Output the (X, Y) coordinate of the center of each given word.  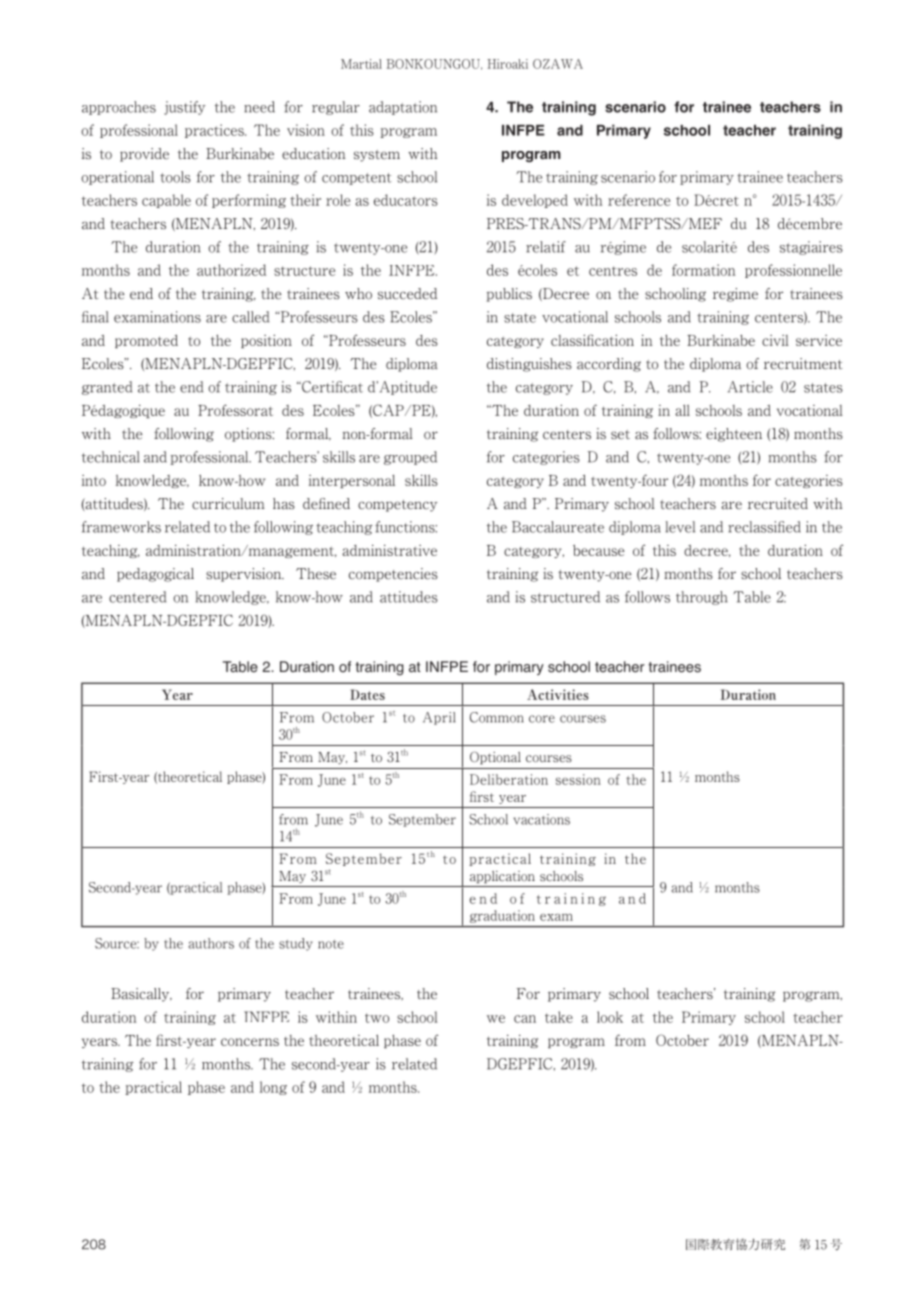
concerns (250, 1042)
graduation (502, 916)
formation (704, 270)
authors (211, 943)
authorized (231, 270)
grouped (410, 458)
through (701, 598)
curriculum (228, 504)
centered (137, 597)
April (439, 718)
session (578, 779)
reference (639, 200)
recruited (778, 504)
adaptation (403, 108)
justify (185, 108)
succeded (407, 294)
